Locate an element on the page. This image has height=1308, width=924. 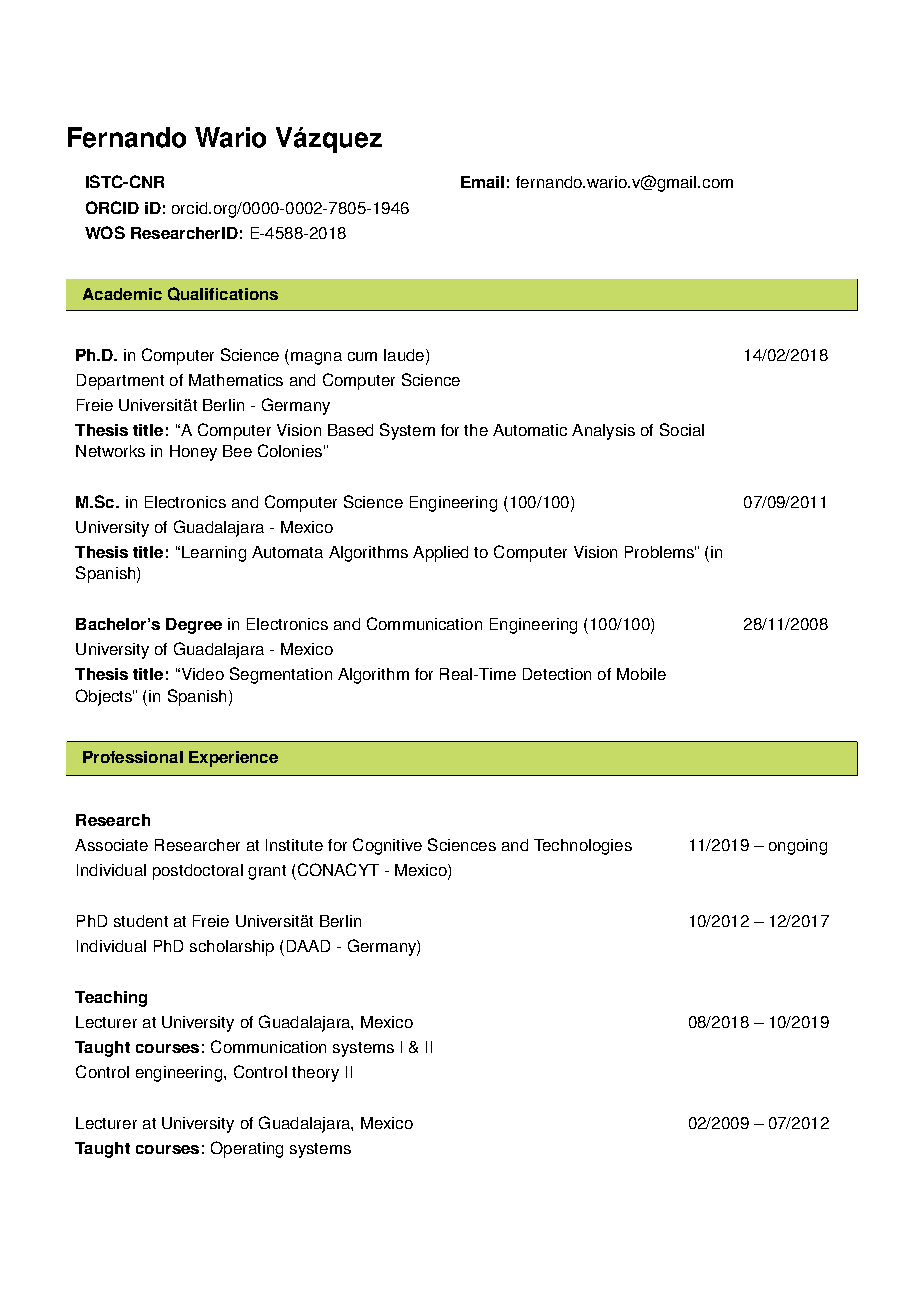
Cognitive is located at coordinates (387, 846).
